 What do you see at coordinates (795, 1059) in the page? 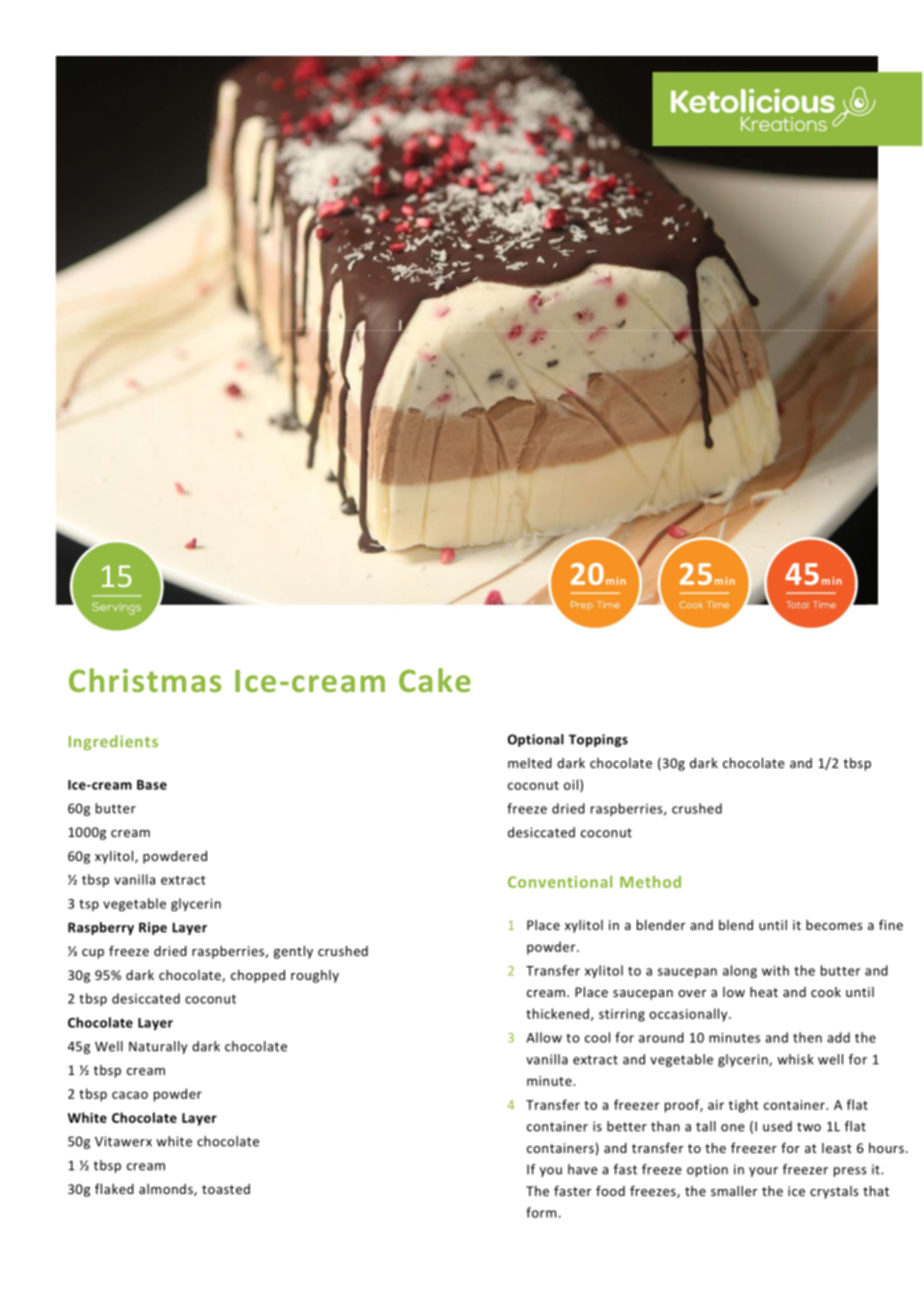
I see `whisk` at bounding box center [795, 1059].
